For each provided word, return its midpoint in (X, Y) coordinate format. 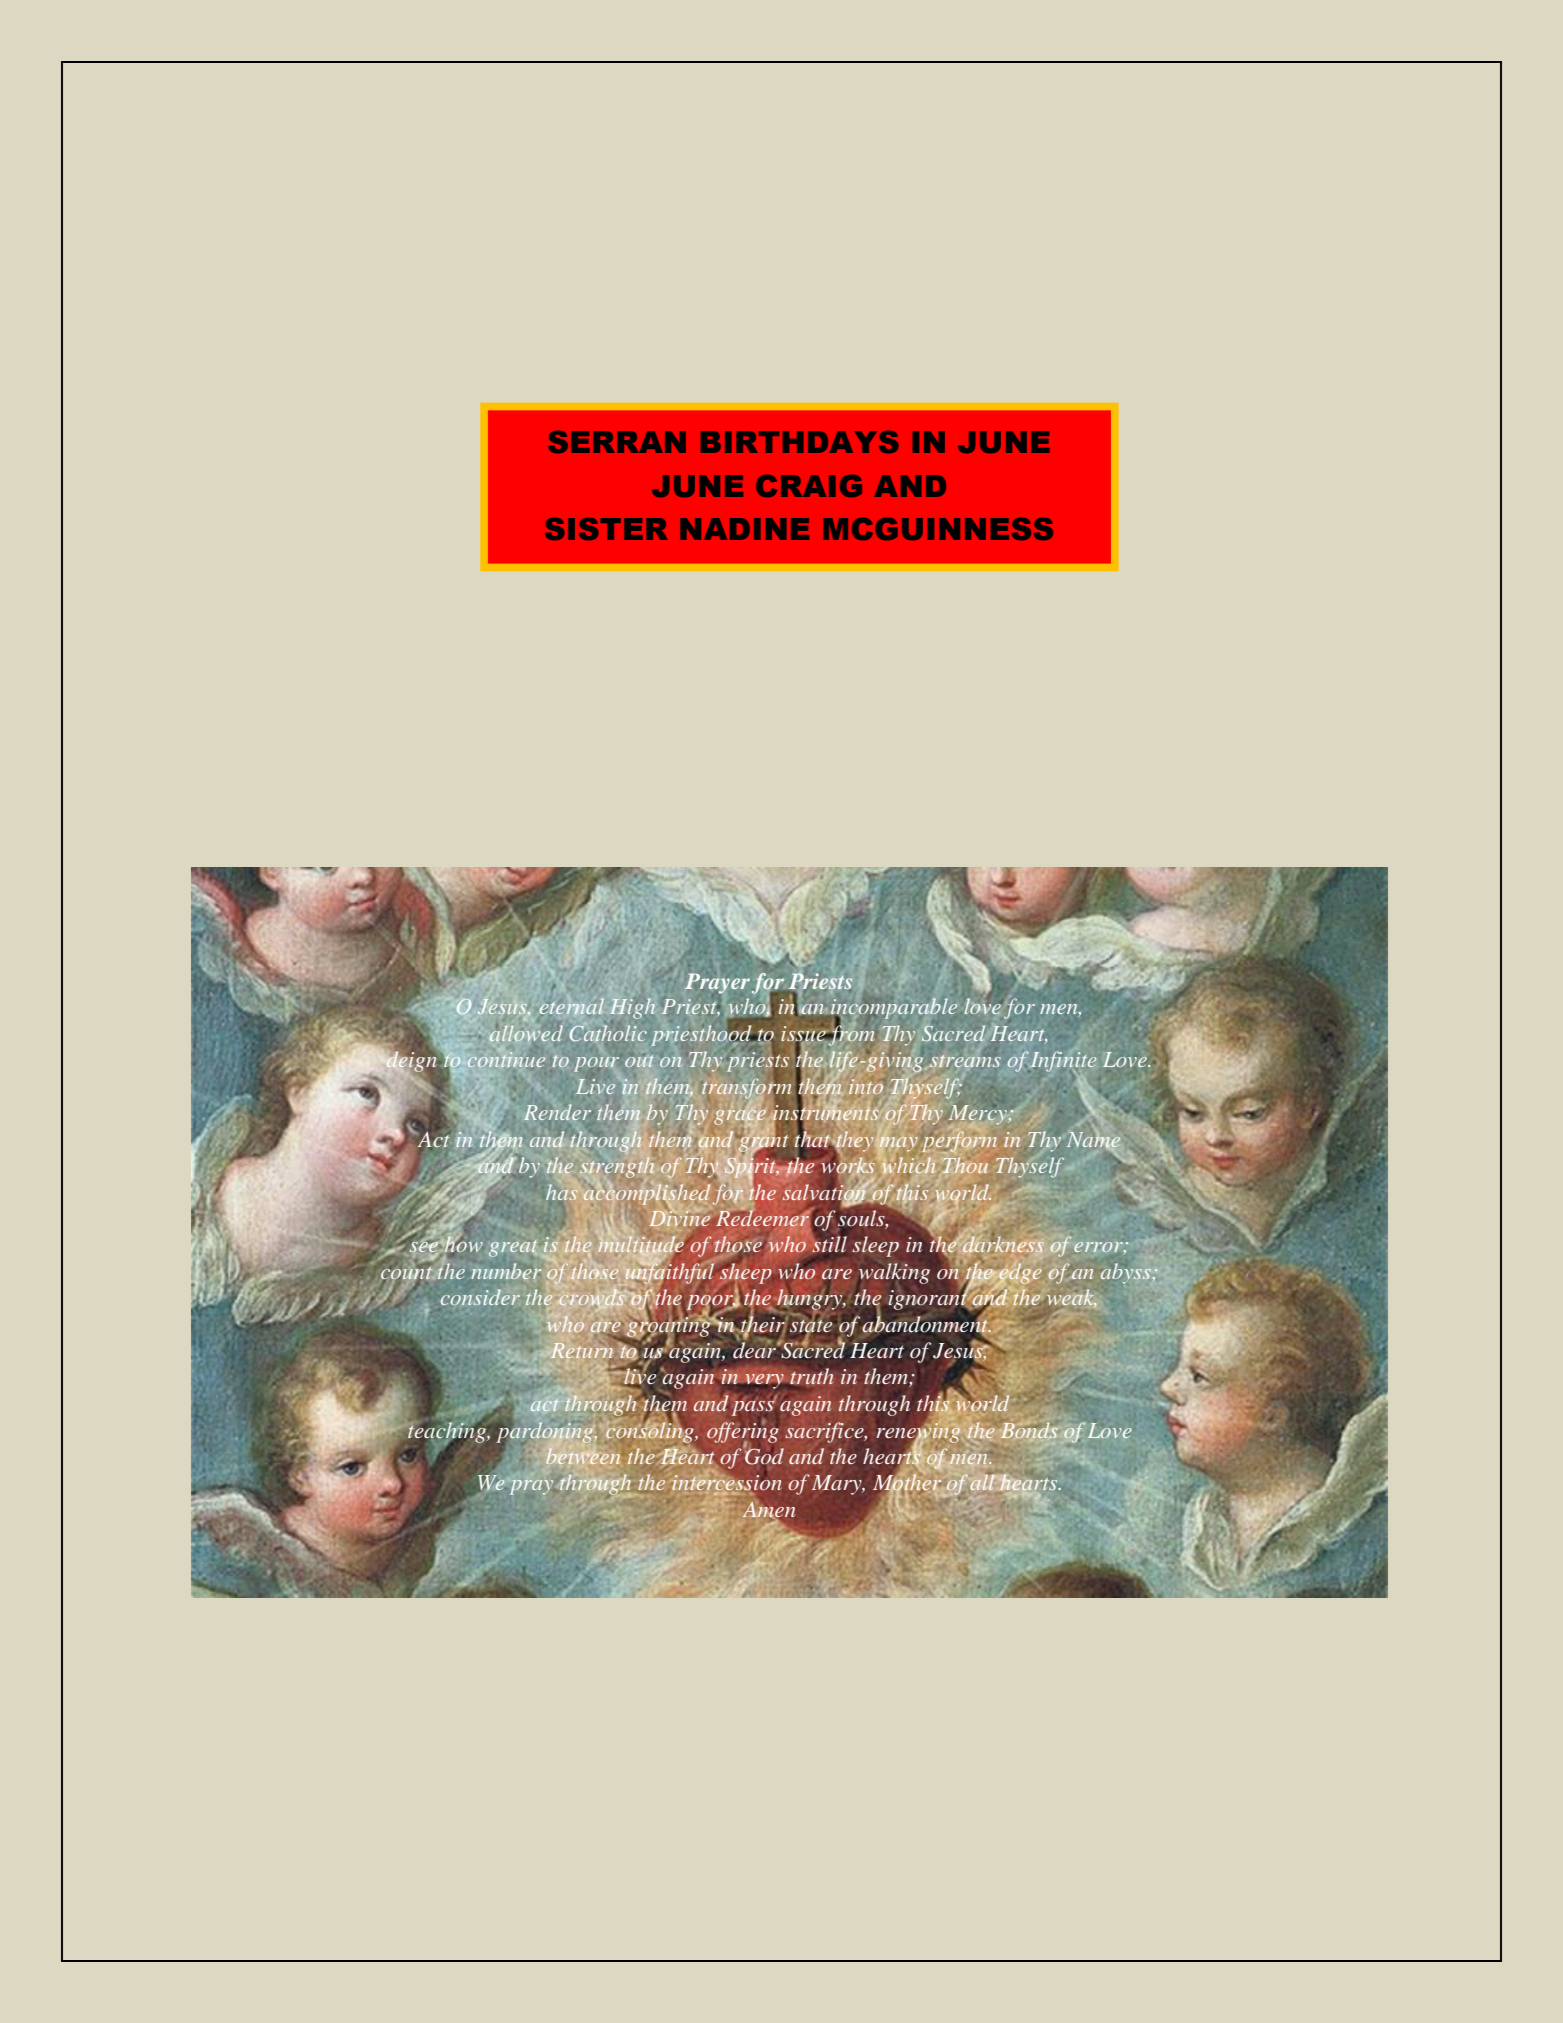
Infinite (1063, 1061)
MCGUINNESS (938, 529)
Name (1093, 1140)
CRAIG (809, 486)
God (763, 1455)
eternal (572, 1006)
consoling (651, 1431)
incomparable (893, 1010)
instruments (826, 1113)
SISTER (606, 529)
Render (557, 1112)
